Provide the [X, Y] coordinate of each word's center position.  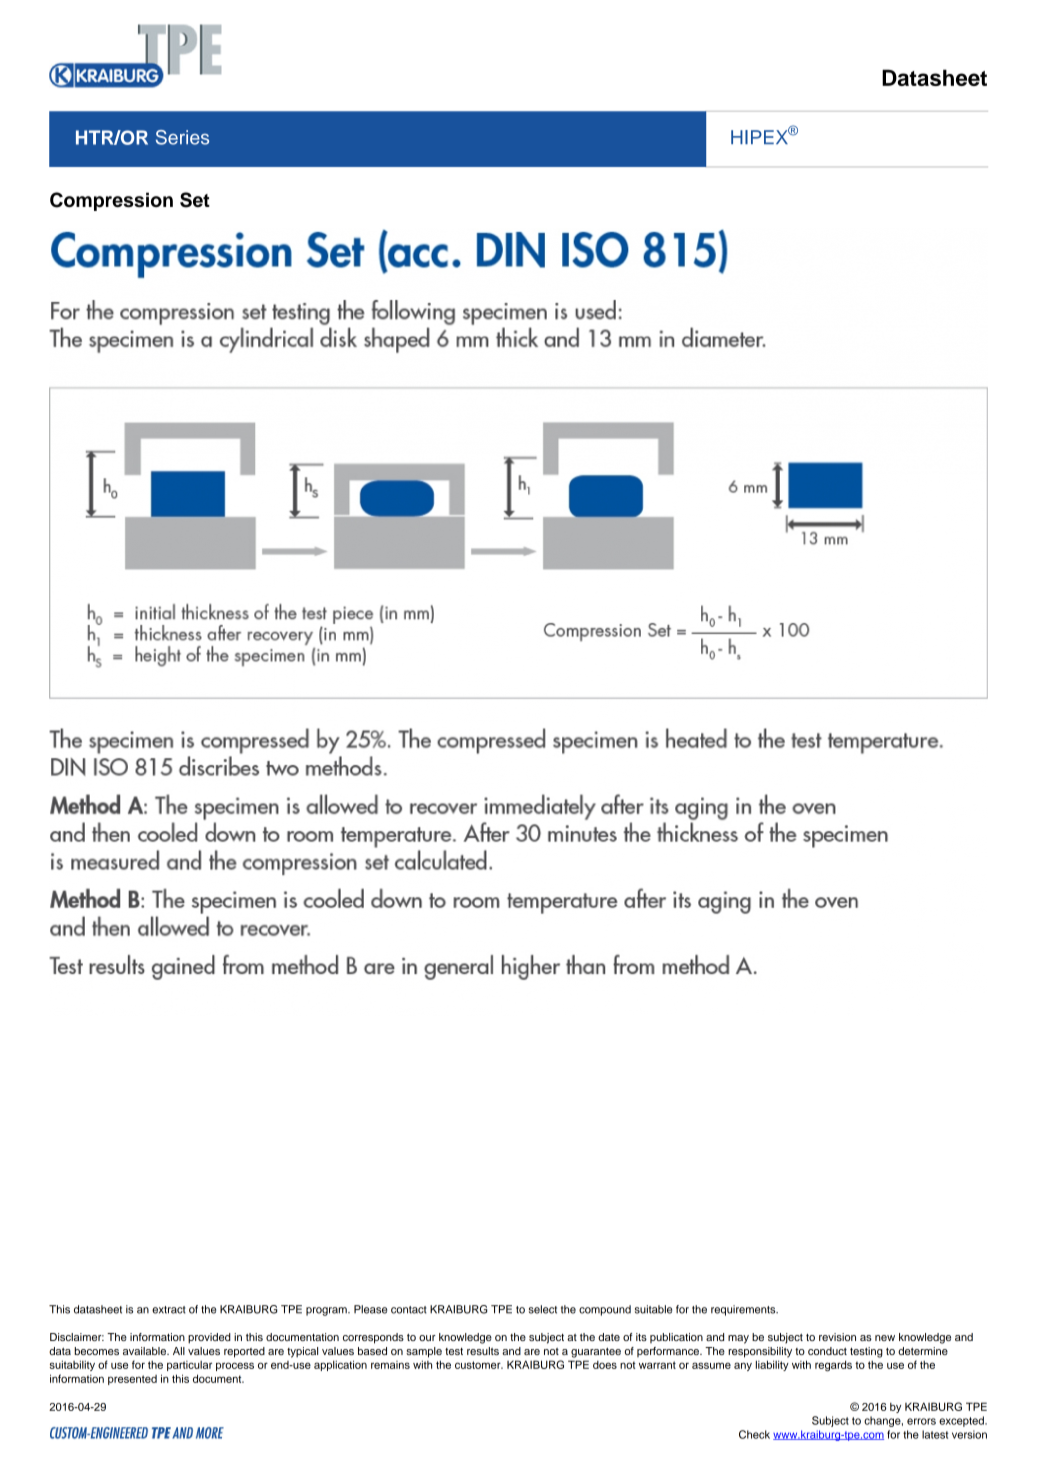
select [543, 1309]
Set [195, 200]
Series [182, 137]
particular [189, 1366]
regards [833, 1366]
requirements [744, 1310]
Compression [111, 201]
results [483, 1351]
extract [169, 1310]
